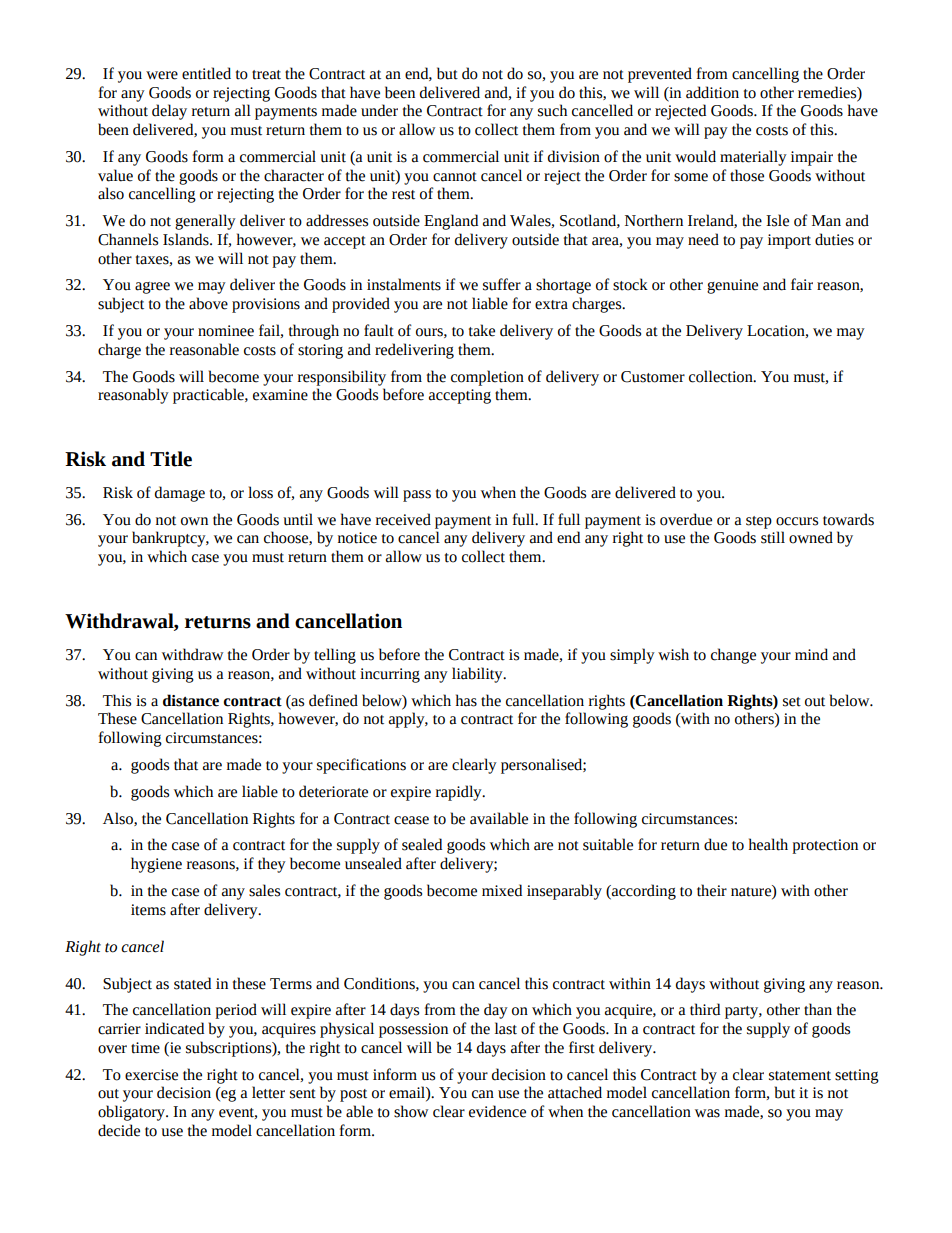  I want to click on liability, so click(478, 675).
